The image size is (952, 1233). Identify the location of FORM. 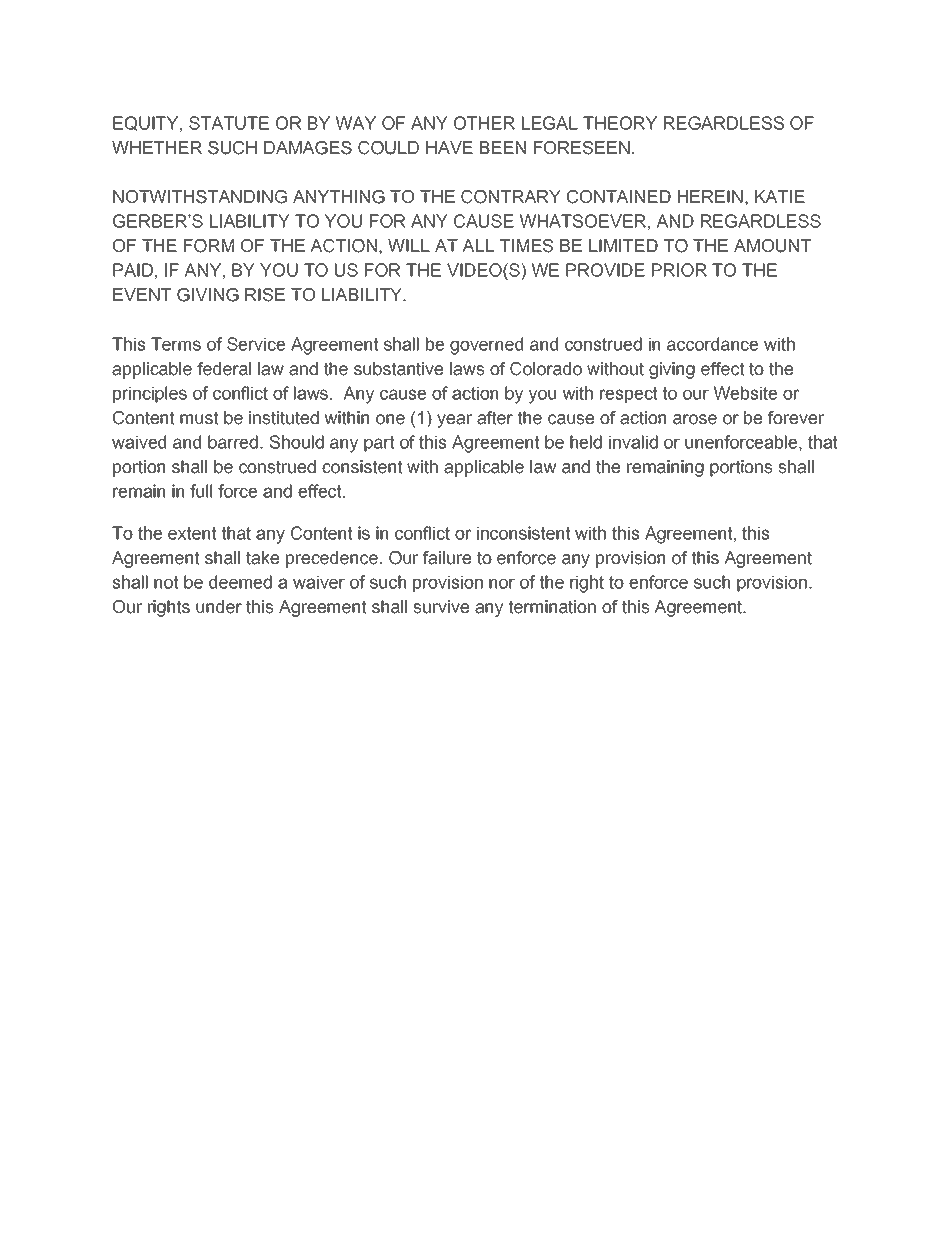
(209, 246).
